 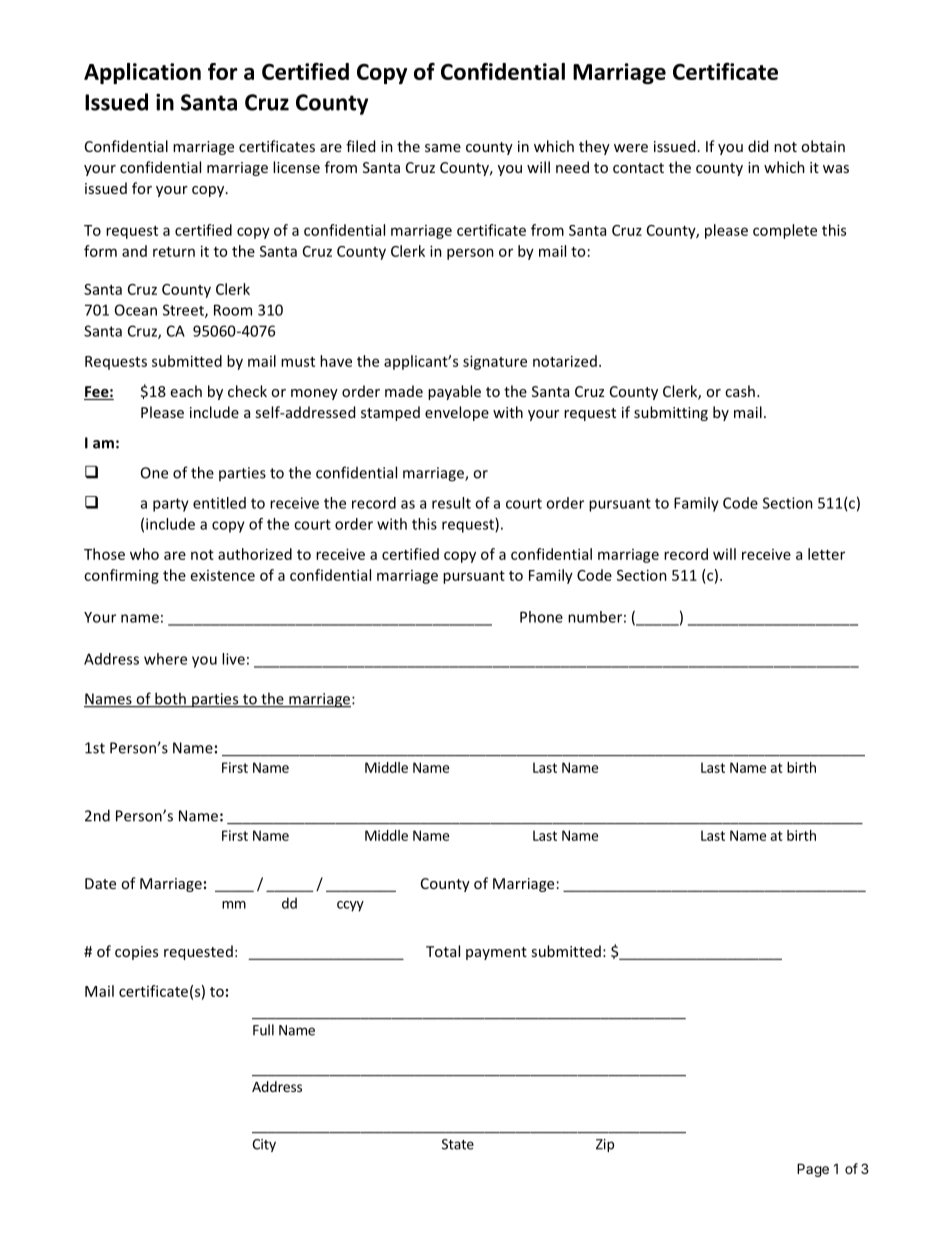 I want to click on did, so click(x=758, y=146).
